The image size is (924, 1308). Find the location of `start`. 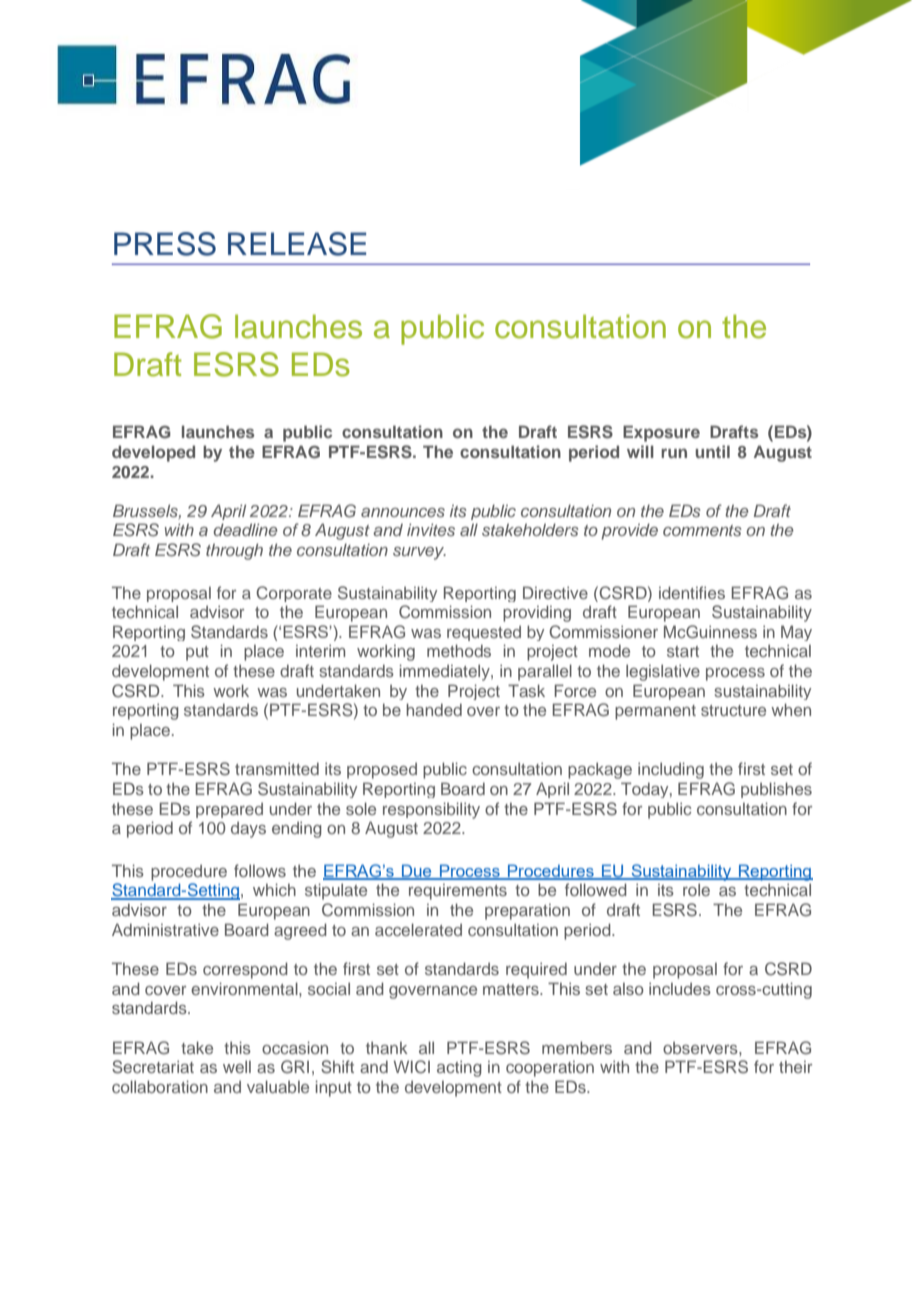

start is located at coordinates (683, 651).
